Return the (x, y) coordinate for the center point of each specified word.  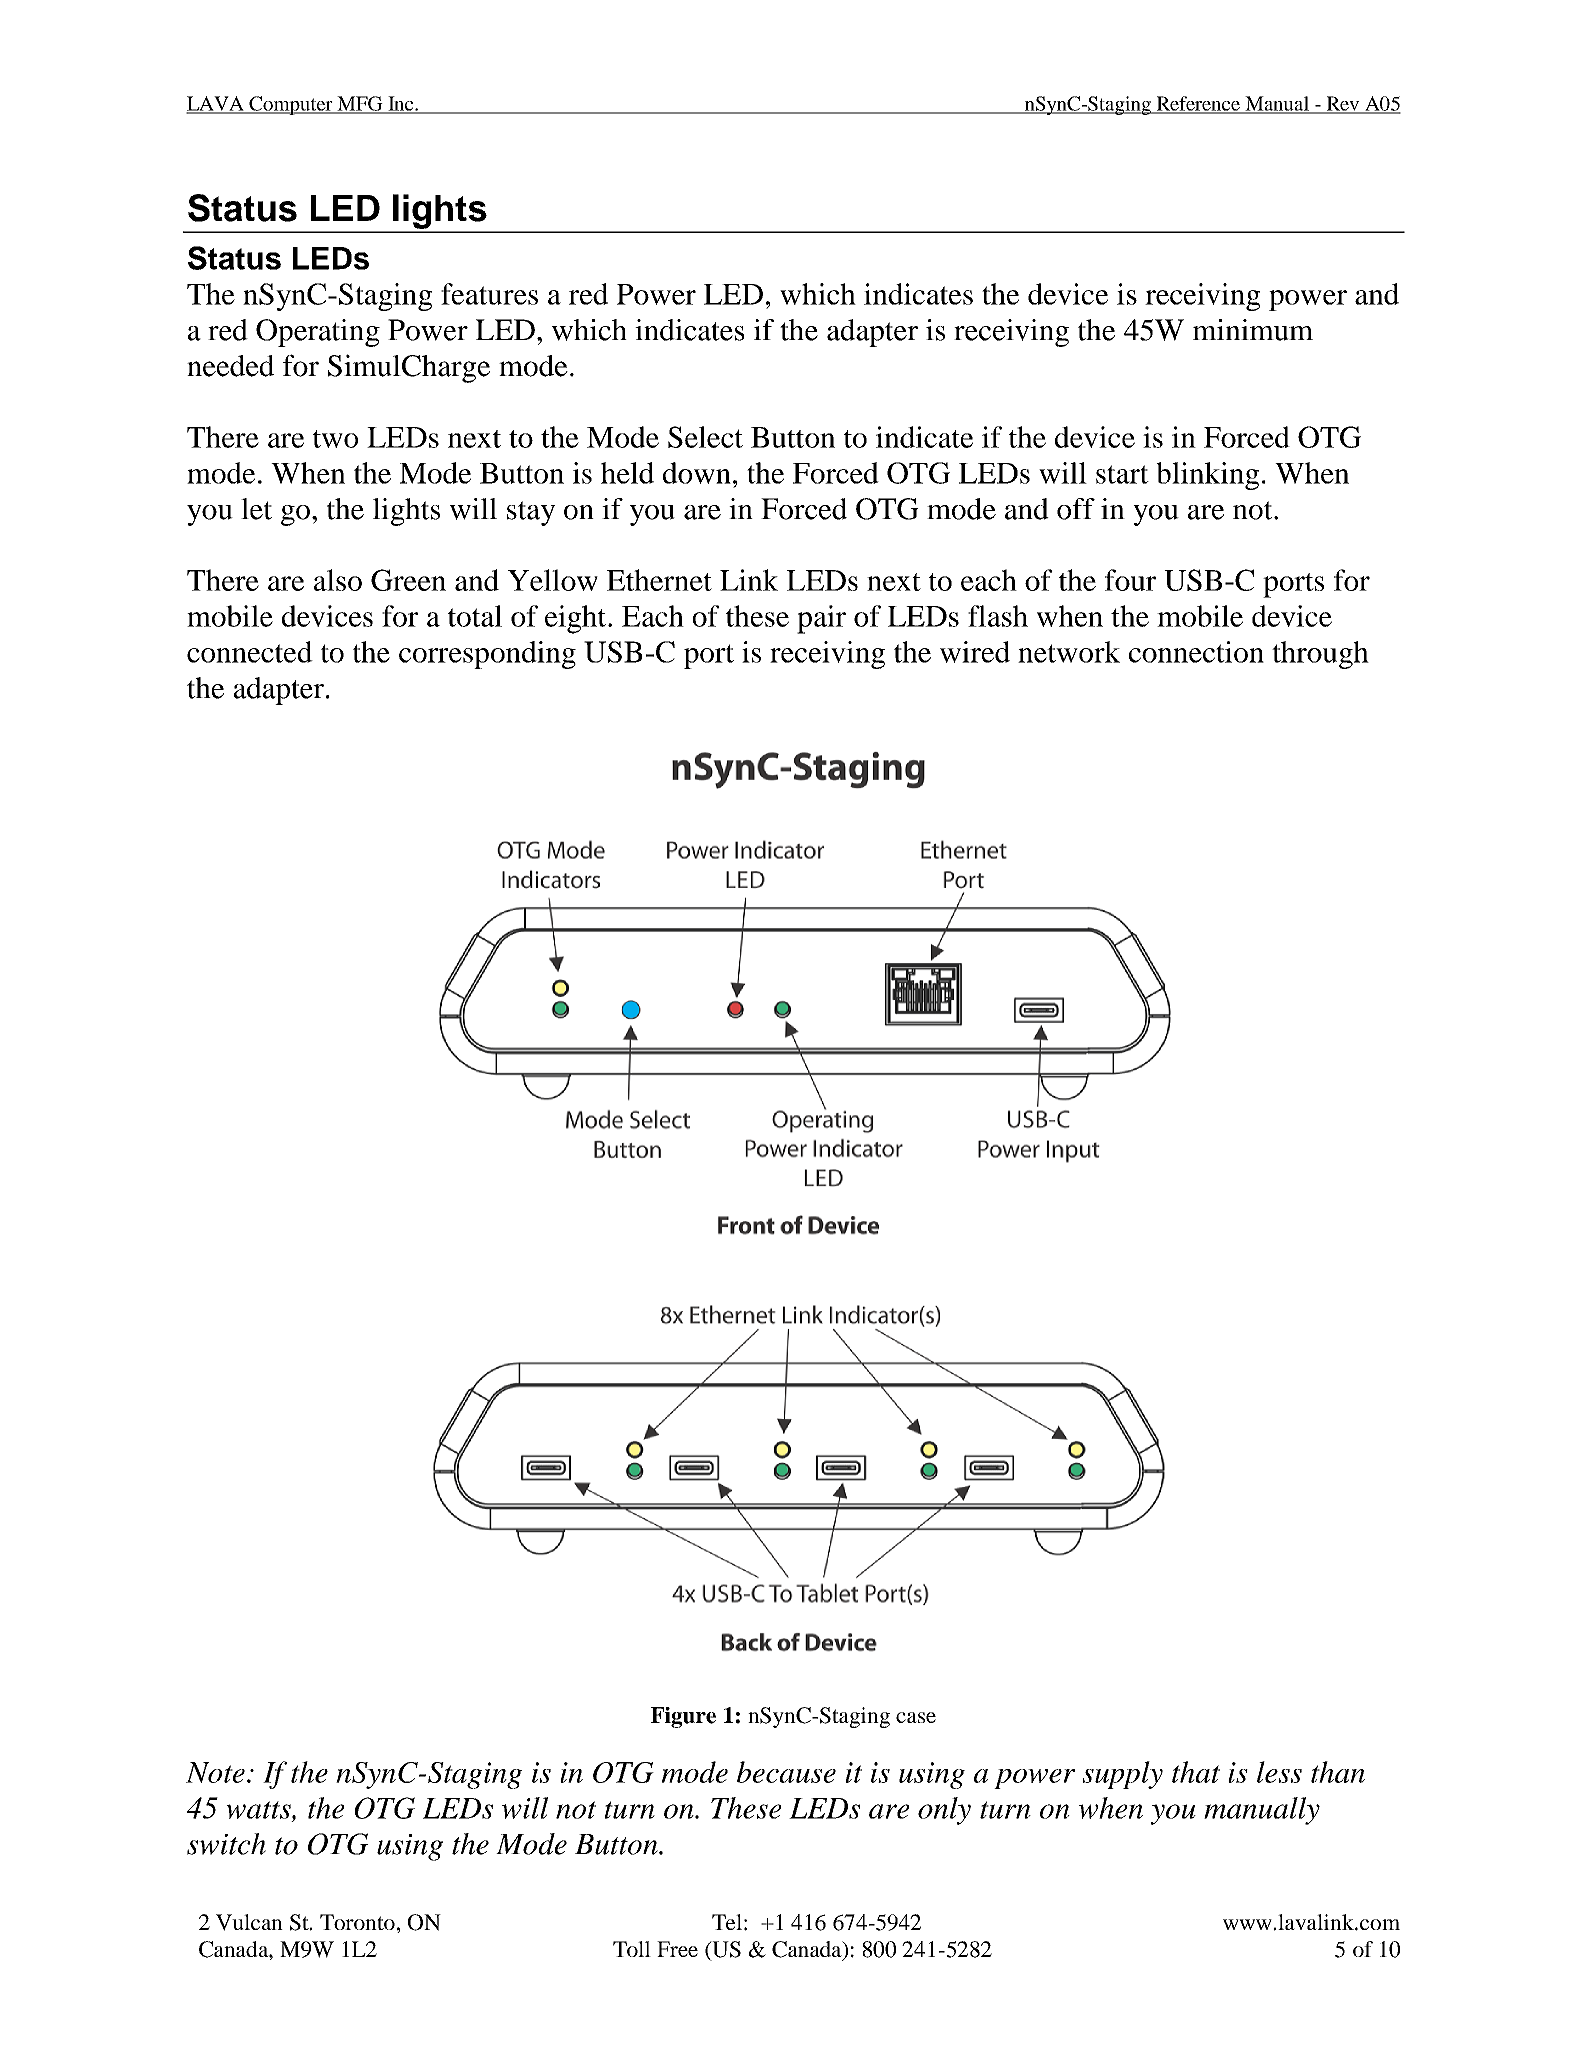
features (489, 294)
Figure (683, 1717)
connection (1196, 652)
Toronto (357, 1922)
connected (250, 652)
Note (215, 1772)
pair (821, 619)
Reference (1198, 104)
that (1196, 1772)
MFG (360, 104)
